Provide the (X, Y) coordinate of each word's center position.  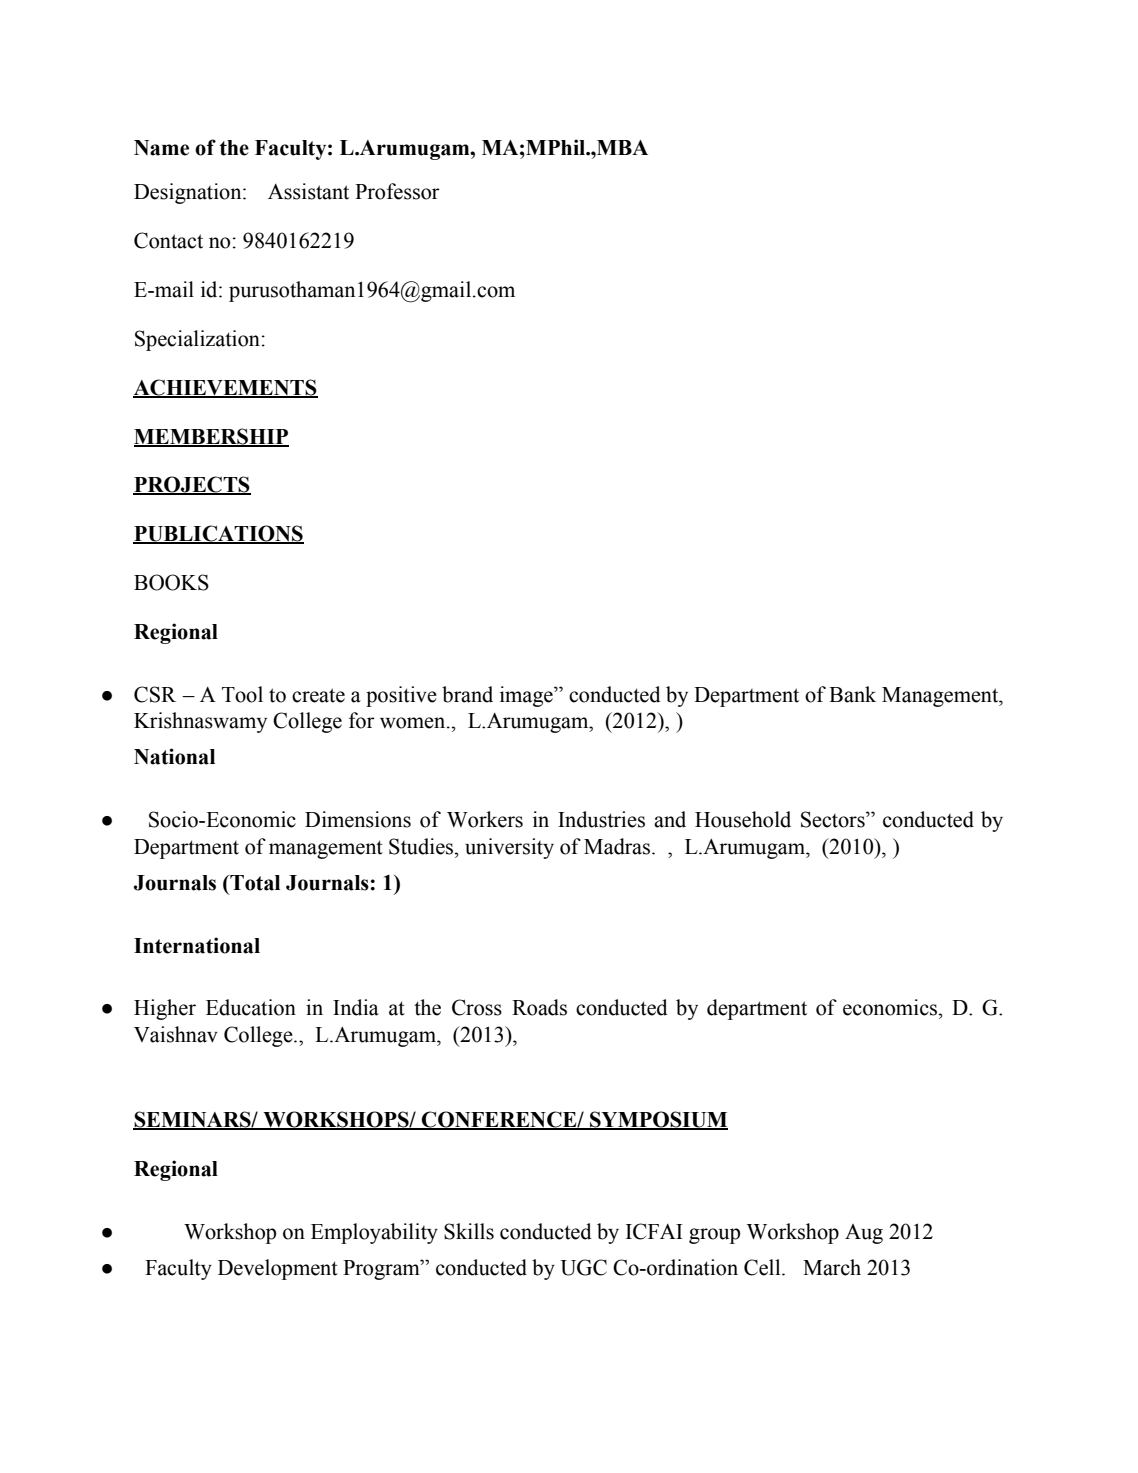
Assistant (308, 191)
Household (743, 819)
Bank (852, 694)
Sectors (834, 819)
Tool (242, 694)
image (527, 696)
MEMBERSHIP (211, 437)
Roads (539, 1007)
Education (251, 1007)
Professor (397, 191)
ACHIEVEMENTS (225, 388)
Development (278, 1269)
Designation (189, 193)
